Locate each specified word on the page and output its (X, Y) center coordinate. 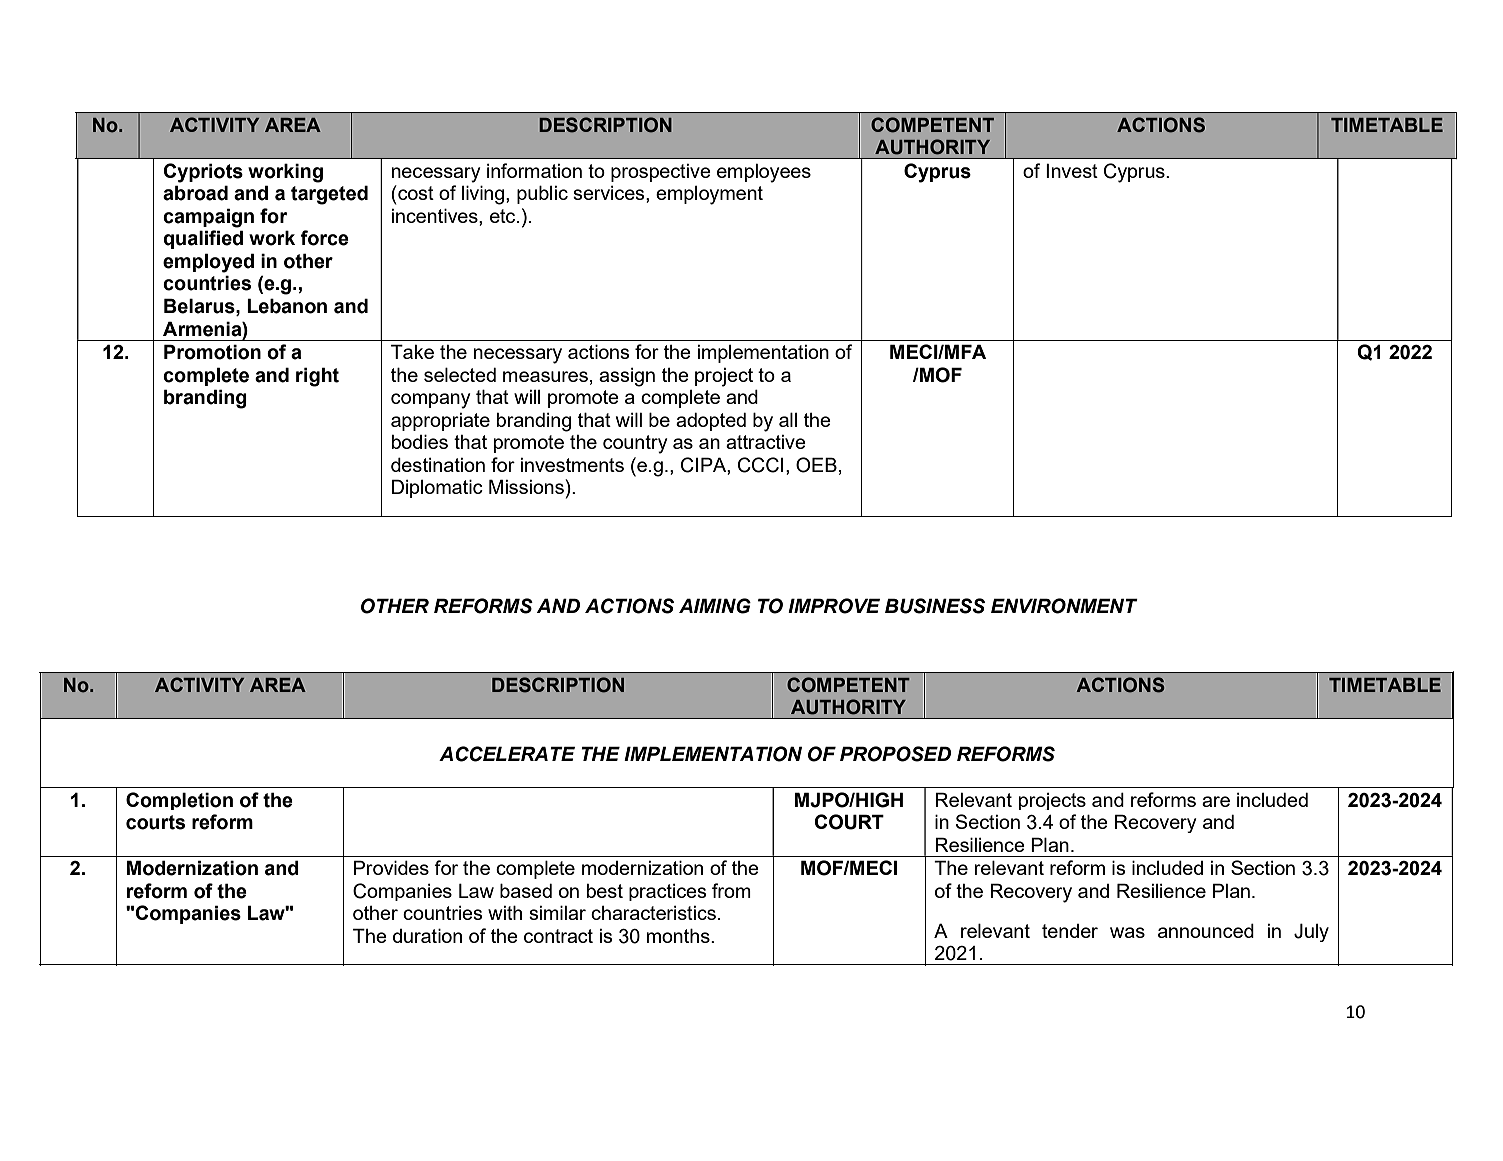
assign (627, 377)
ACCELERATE (507, 754)
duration (427, 935)
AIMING (715, 606)
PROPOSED (895, 754)
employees (764, 173)
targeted (329, 195)
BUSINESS (935, 606)
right (317, 377)
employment (709, 195)
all (788, 419)
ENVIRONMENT (1064, 606)
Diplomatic (437, 488)
